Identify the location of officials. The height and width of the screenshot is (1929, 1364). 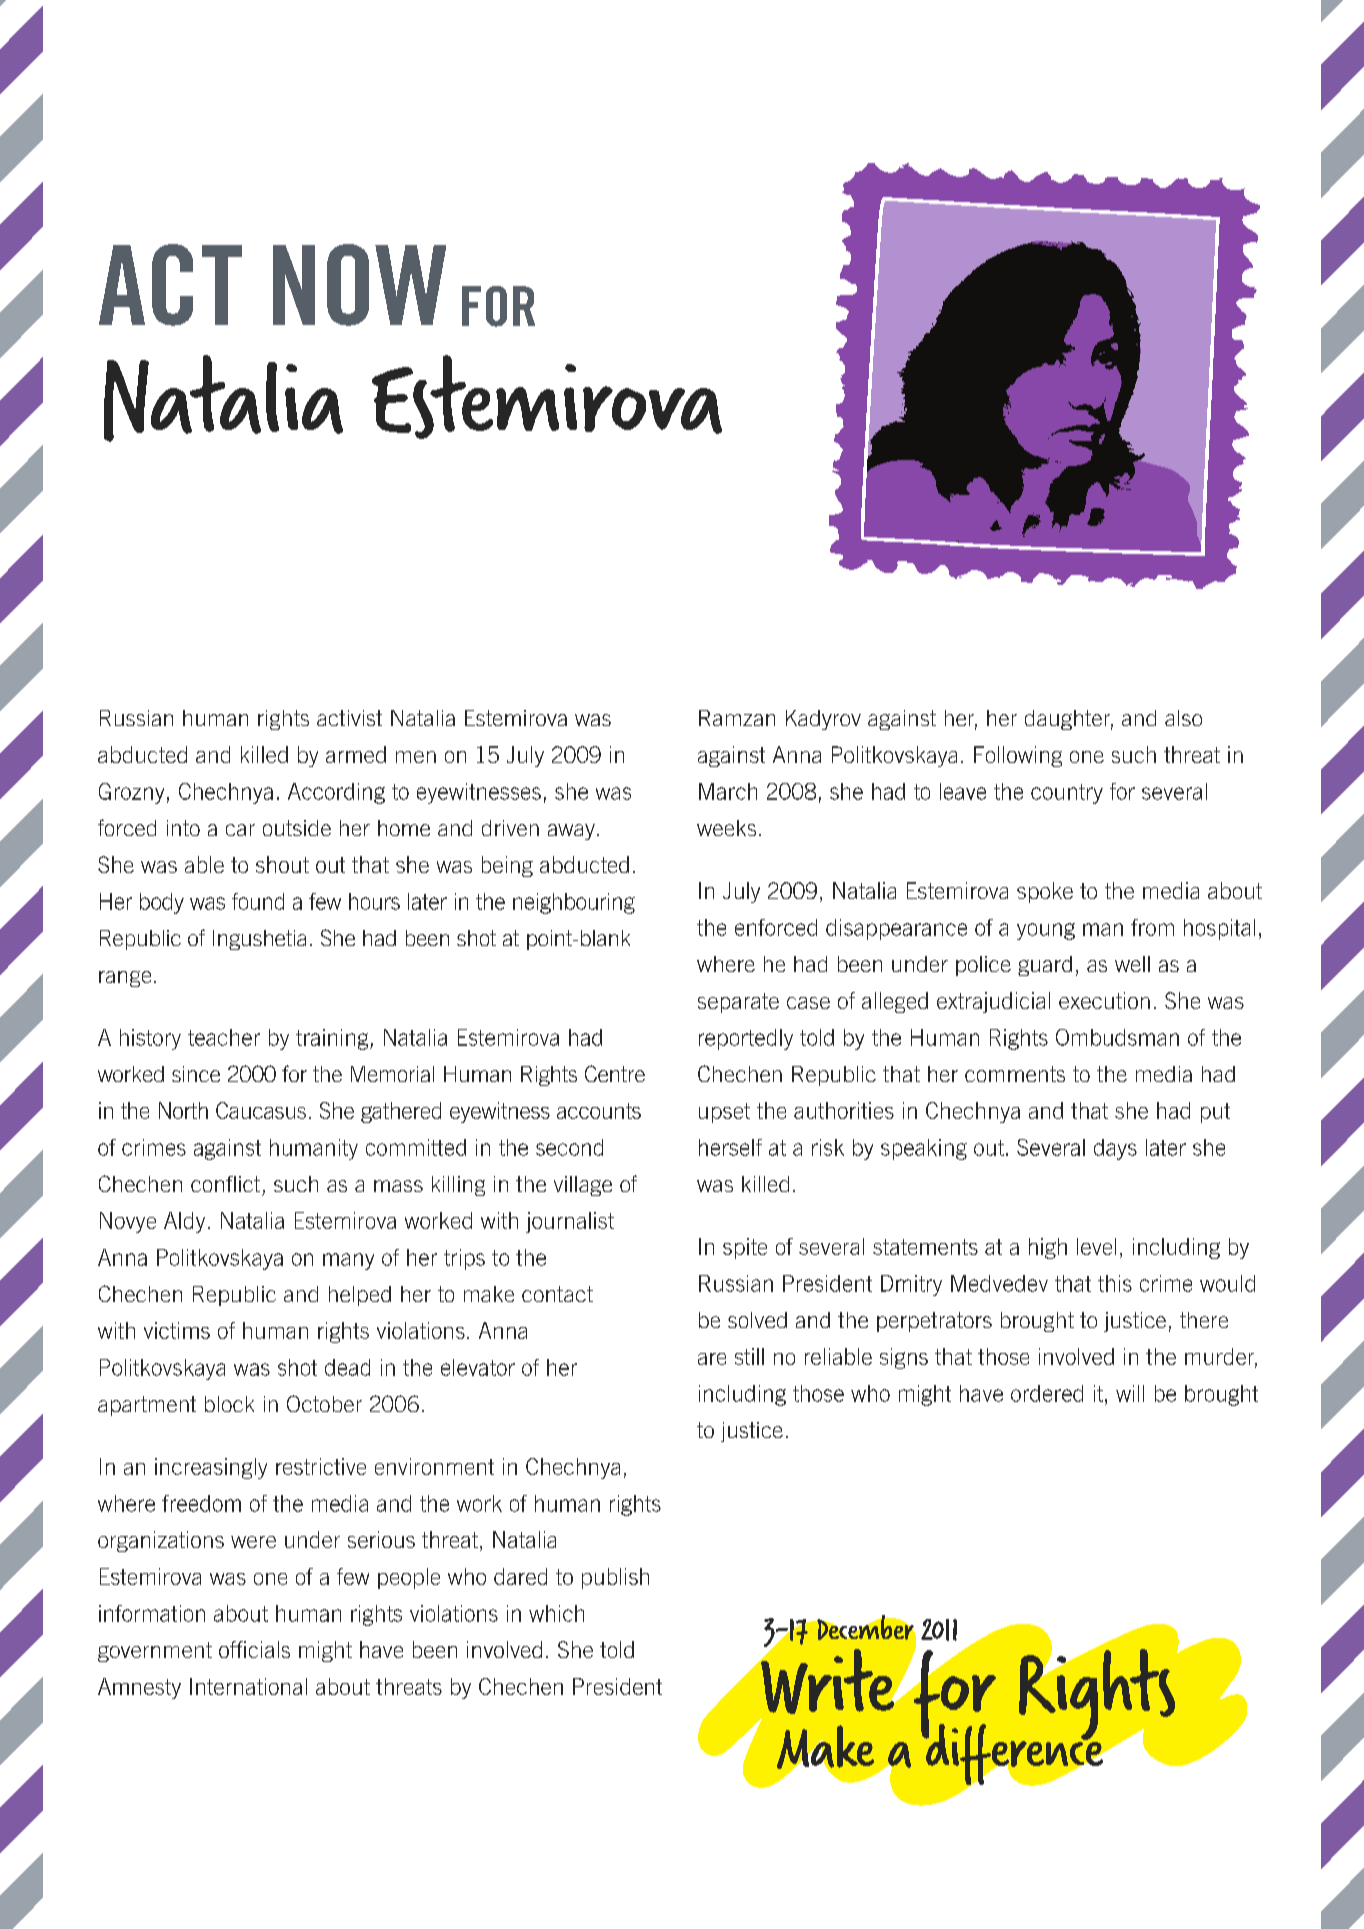
(254, 1649).
